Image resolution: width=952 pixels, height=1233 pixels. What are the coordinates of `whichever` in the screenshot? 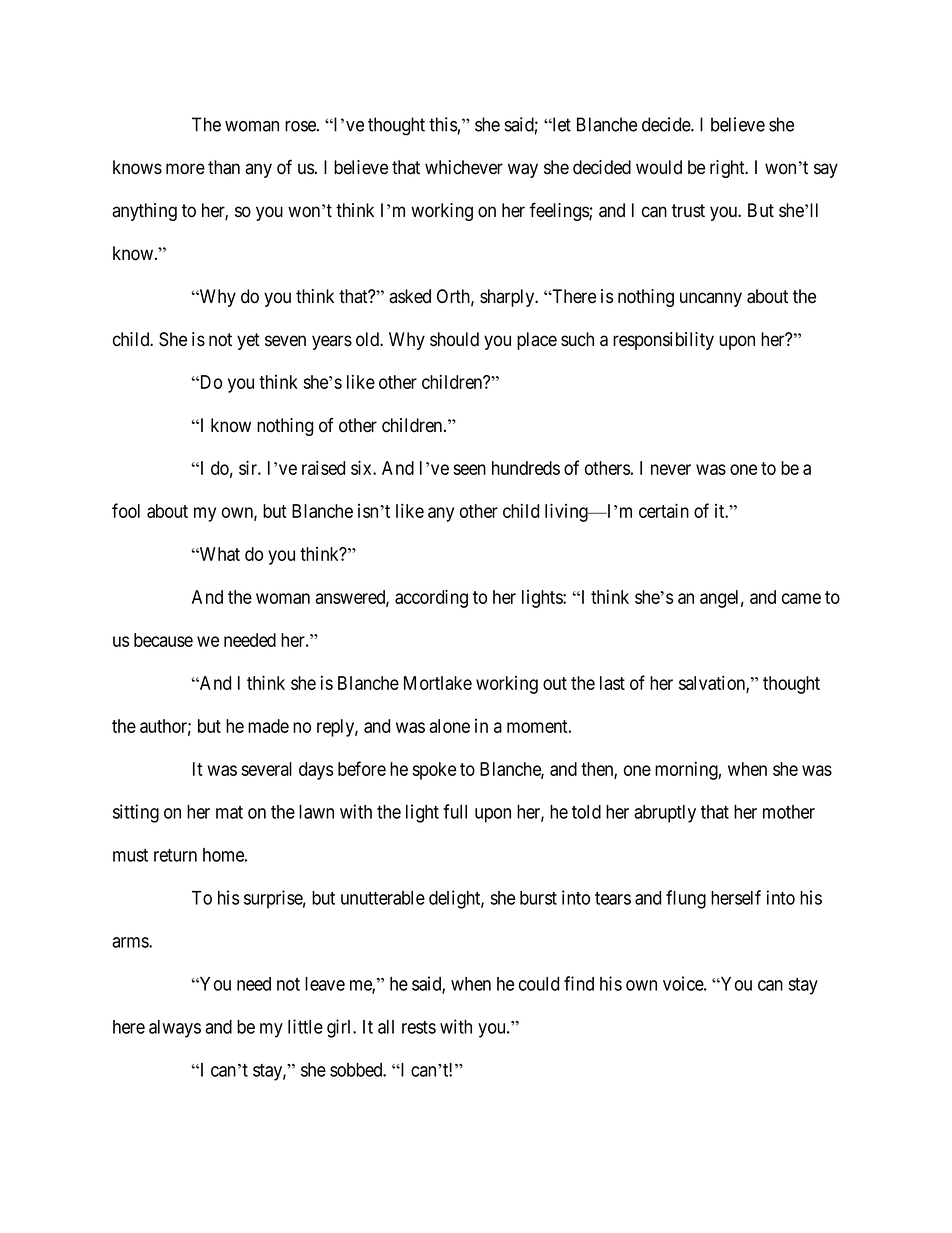 It's located at (464, 167).
